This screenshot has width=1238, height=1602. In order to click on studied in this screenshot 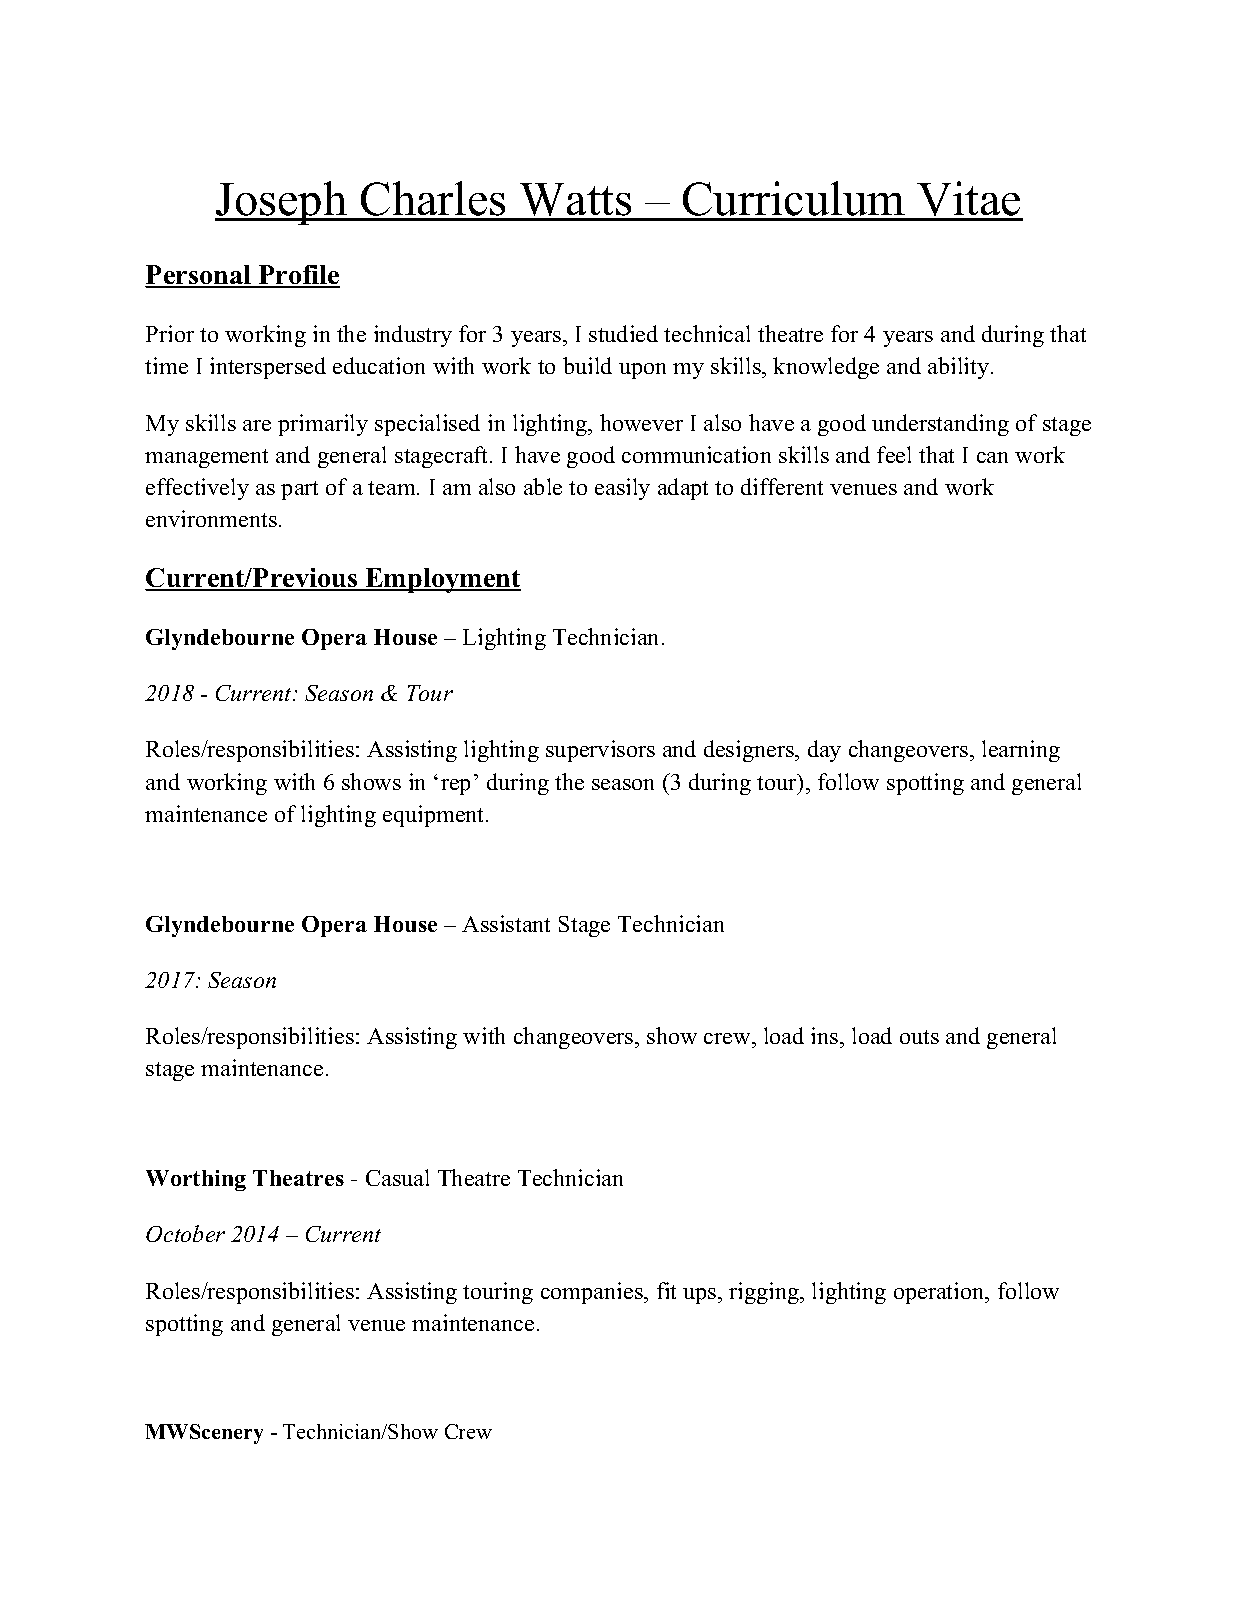, I will do `click(623, 333)`.
